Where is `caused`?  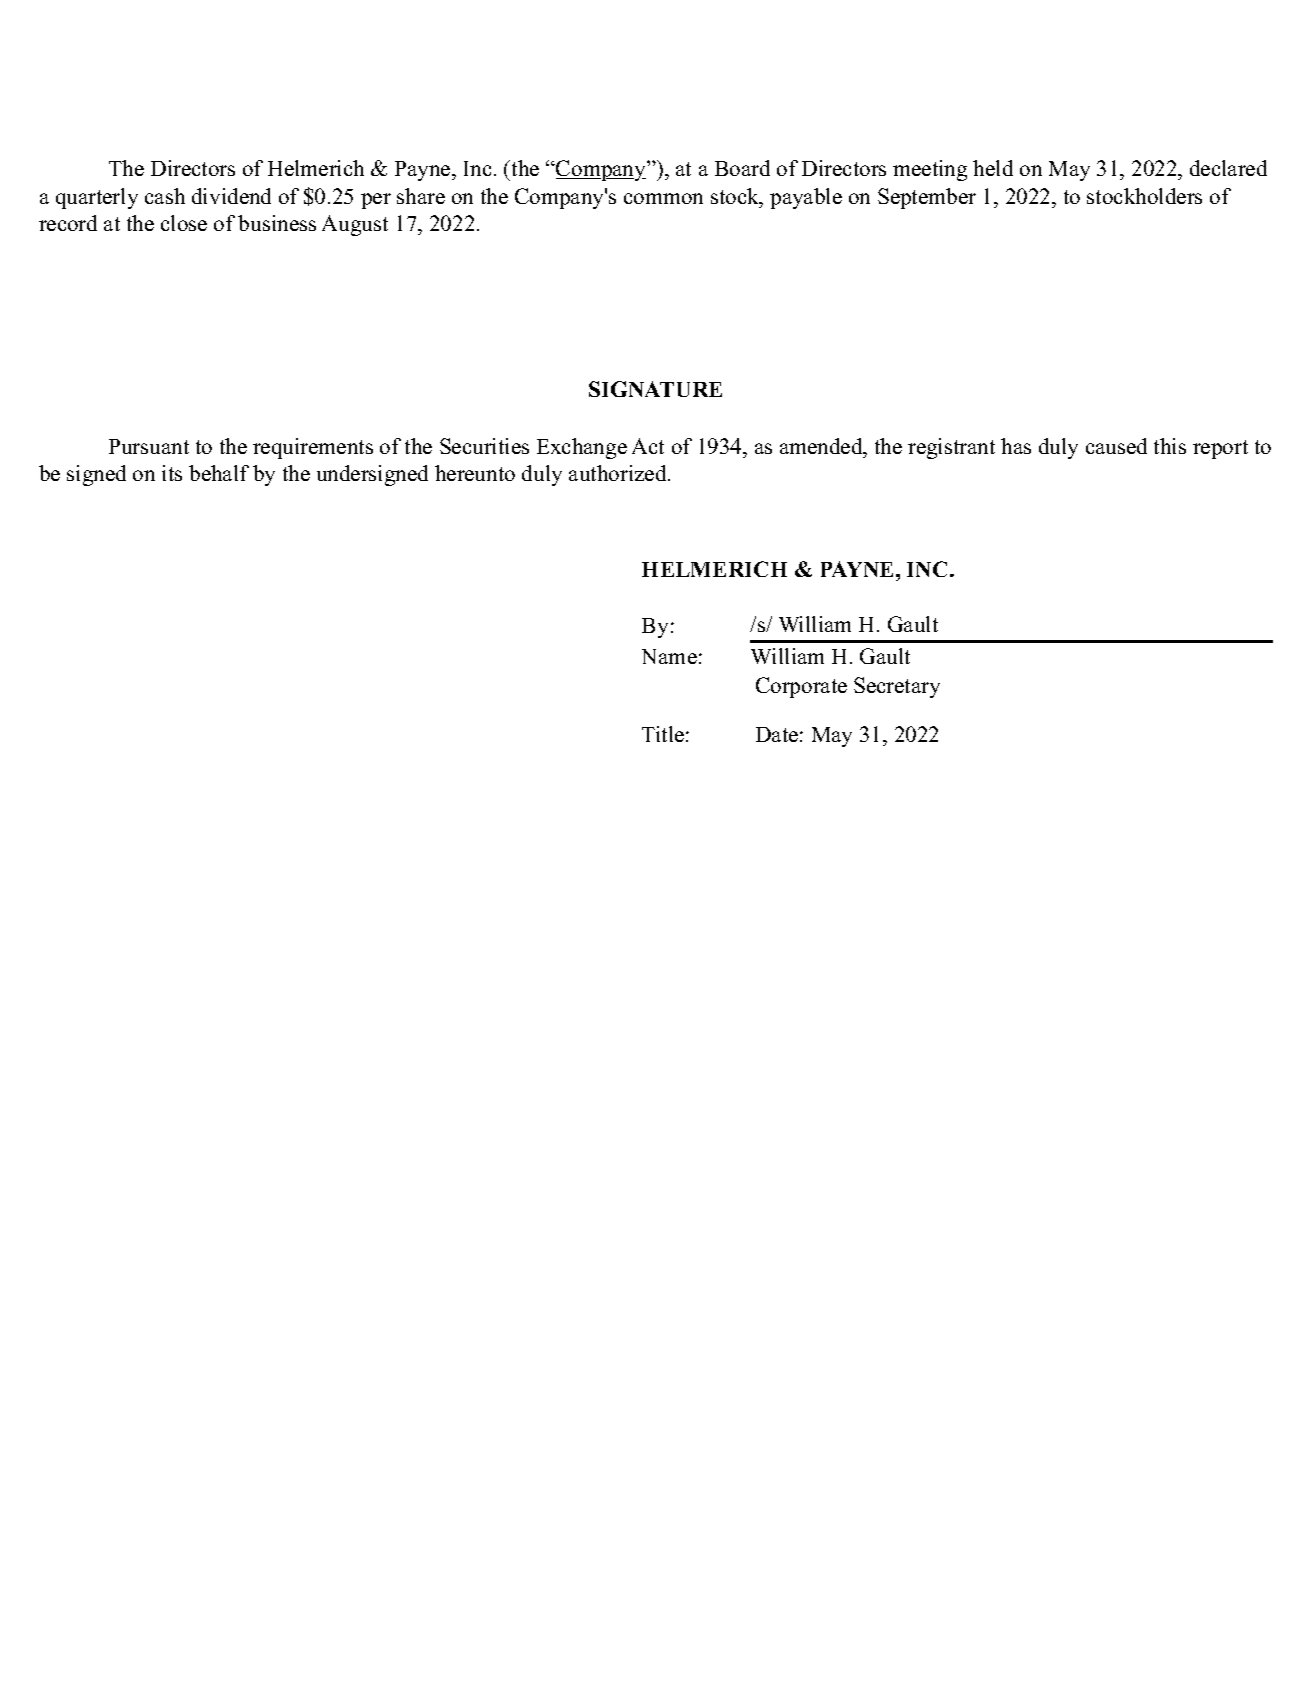
caused is located at coordinates (1116, 446).
